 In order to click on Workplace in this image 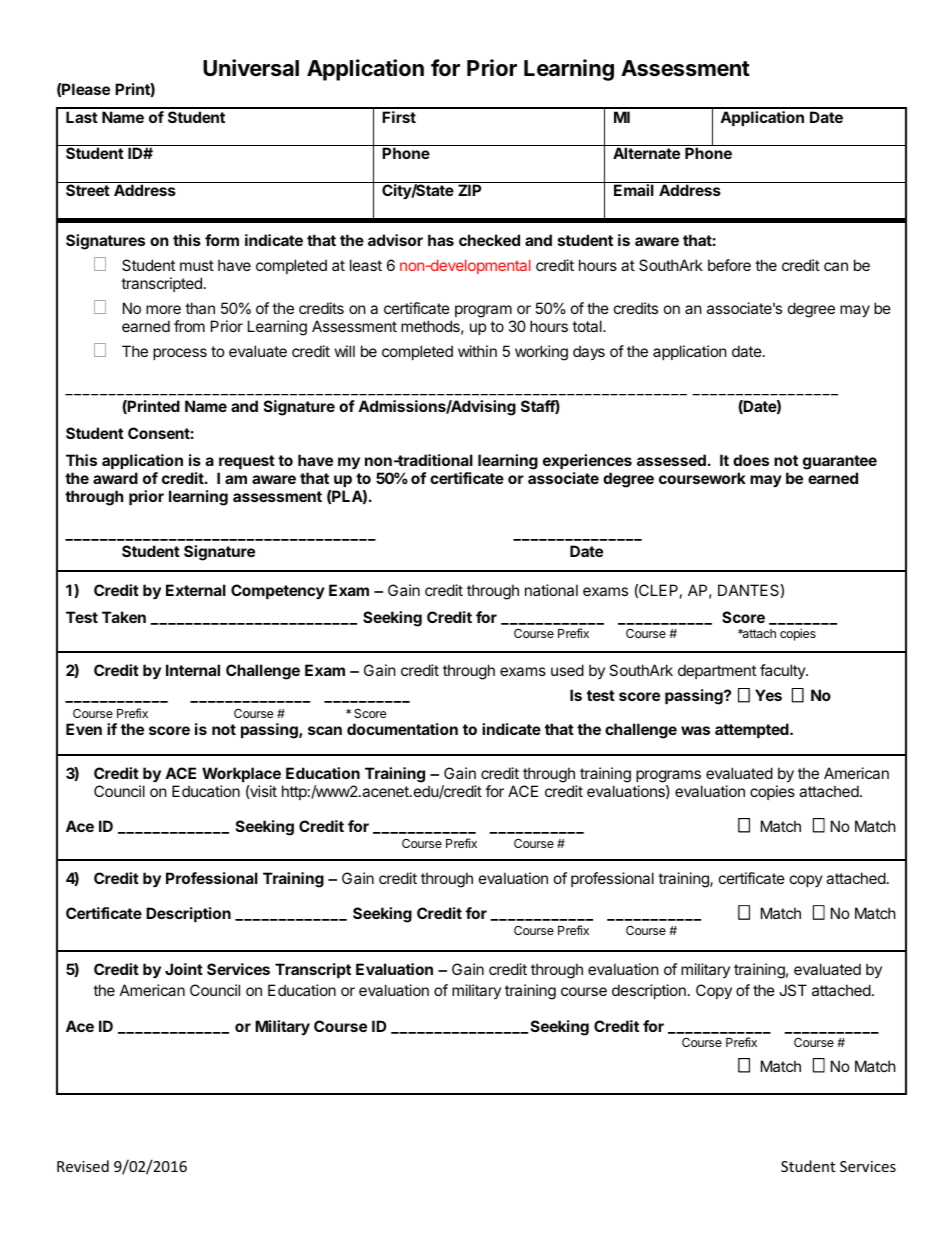, I will do `click(241, 774)`.
